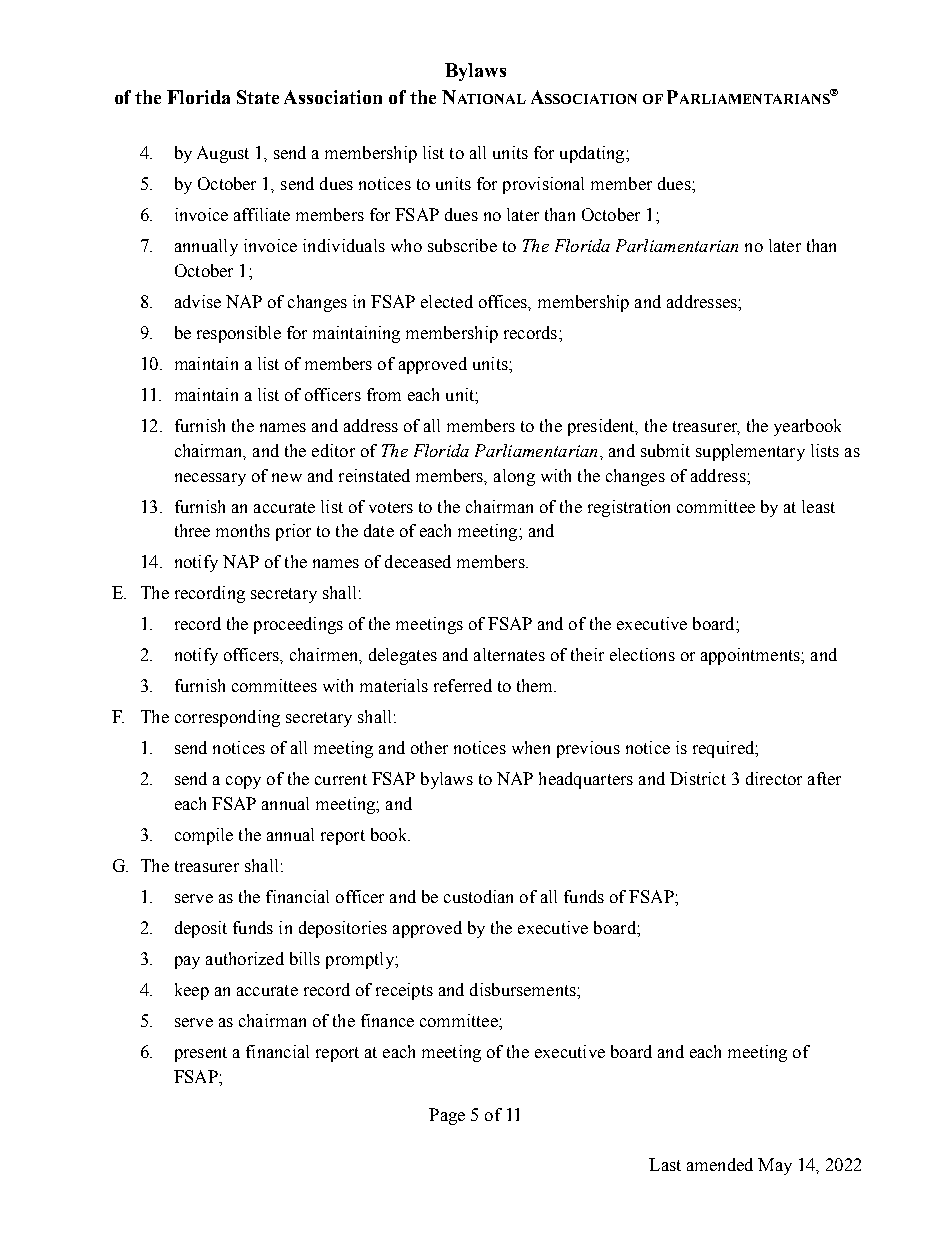 The image size is (952, 1233). I want to click on provisional, so click(543, 185).
